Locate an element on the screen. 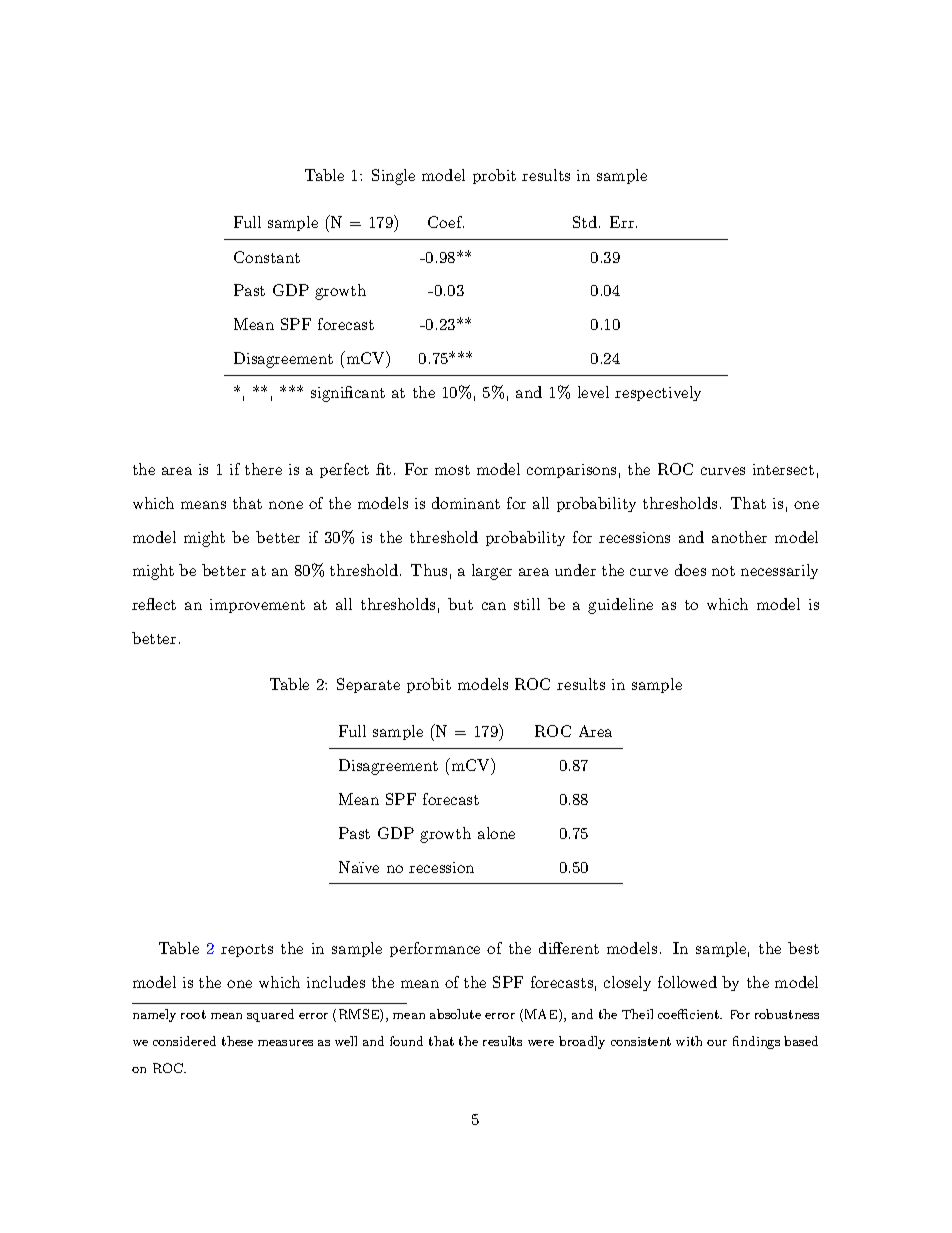 The height and width of the screenshot is (1233, 952). Constant is located at coordinates (267, 257).
